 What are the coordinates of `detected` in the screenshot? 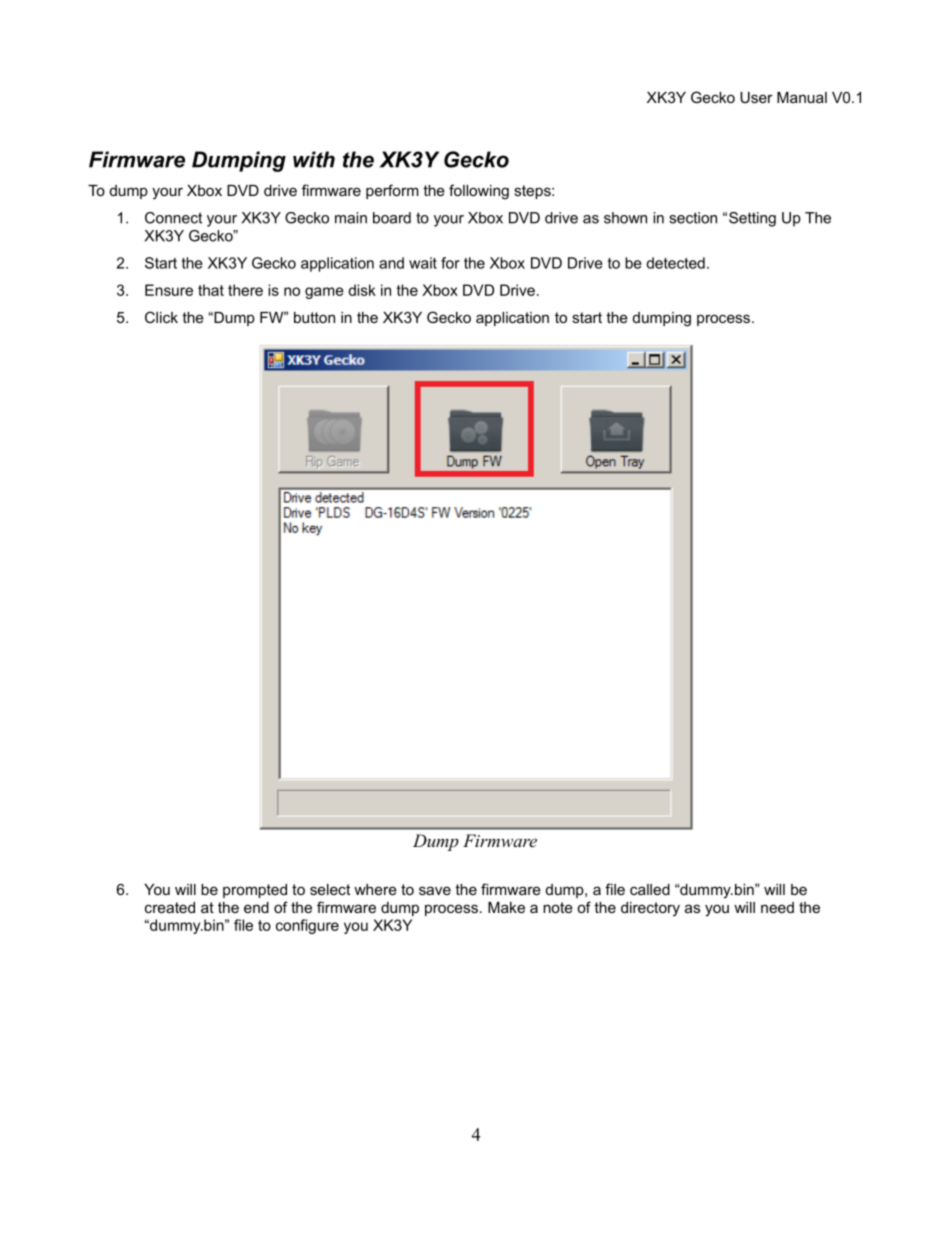 It's located at (675, 263).
